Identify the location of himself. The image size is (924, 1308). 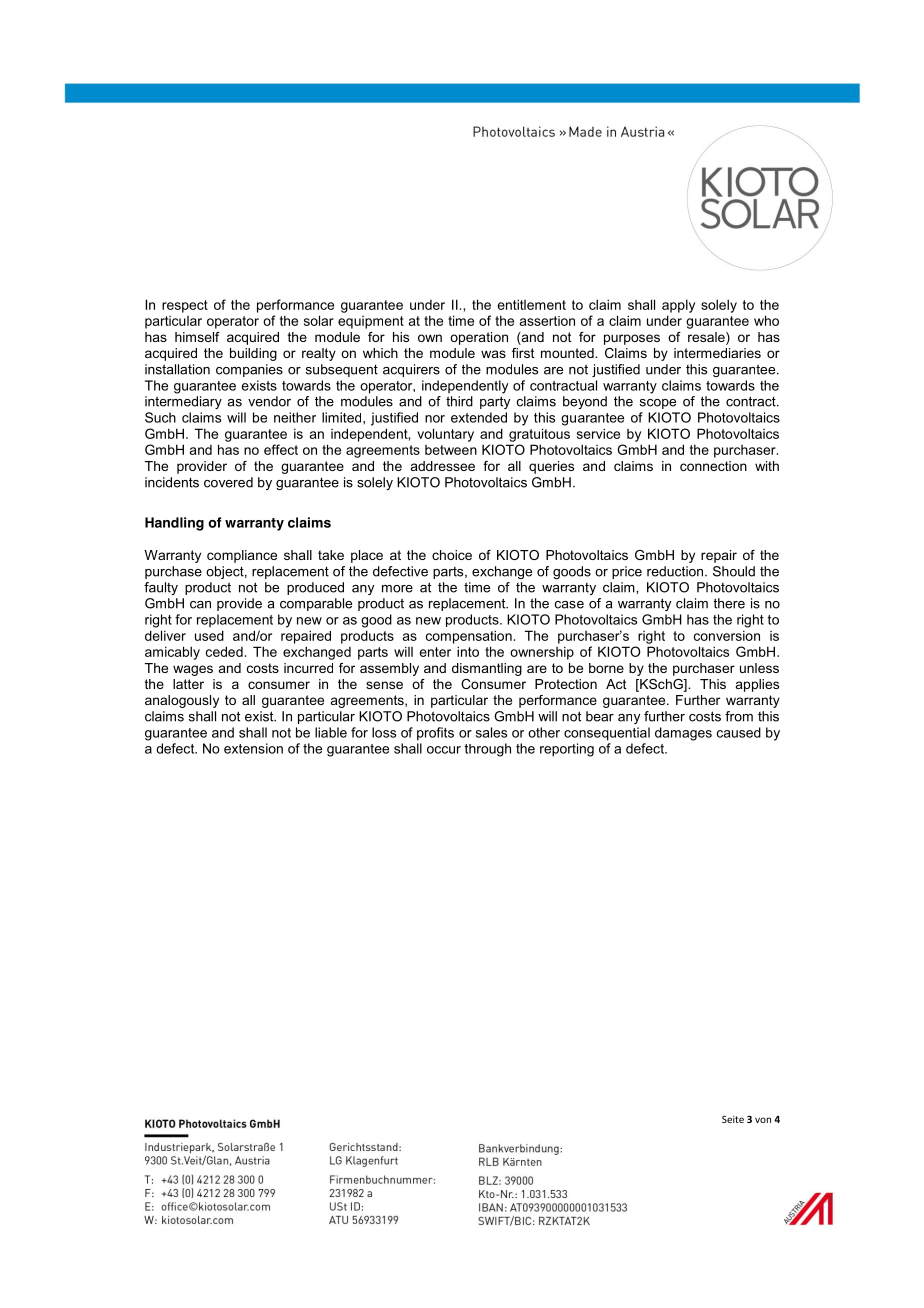
(197, 337).
